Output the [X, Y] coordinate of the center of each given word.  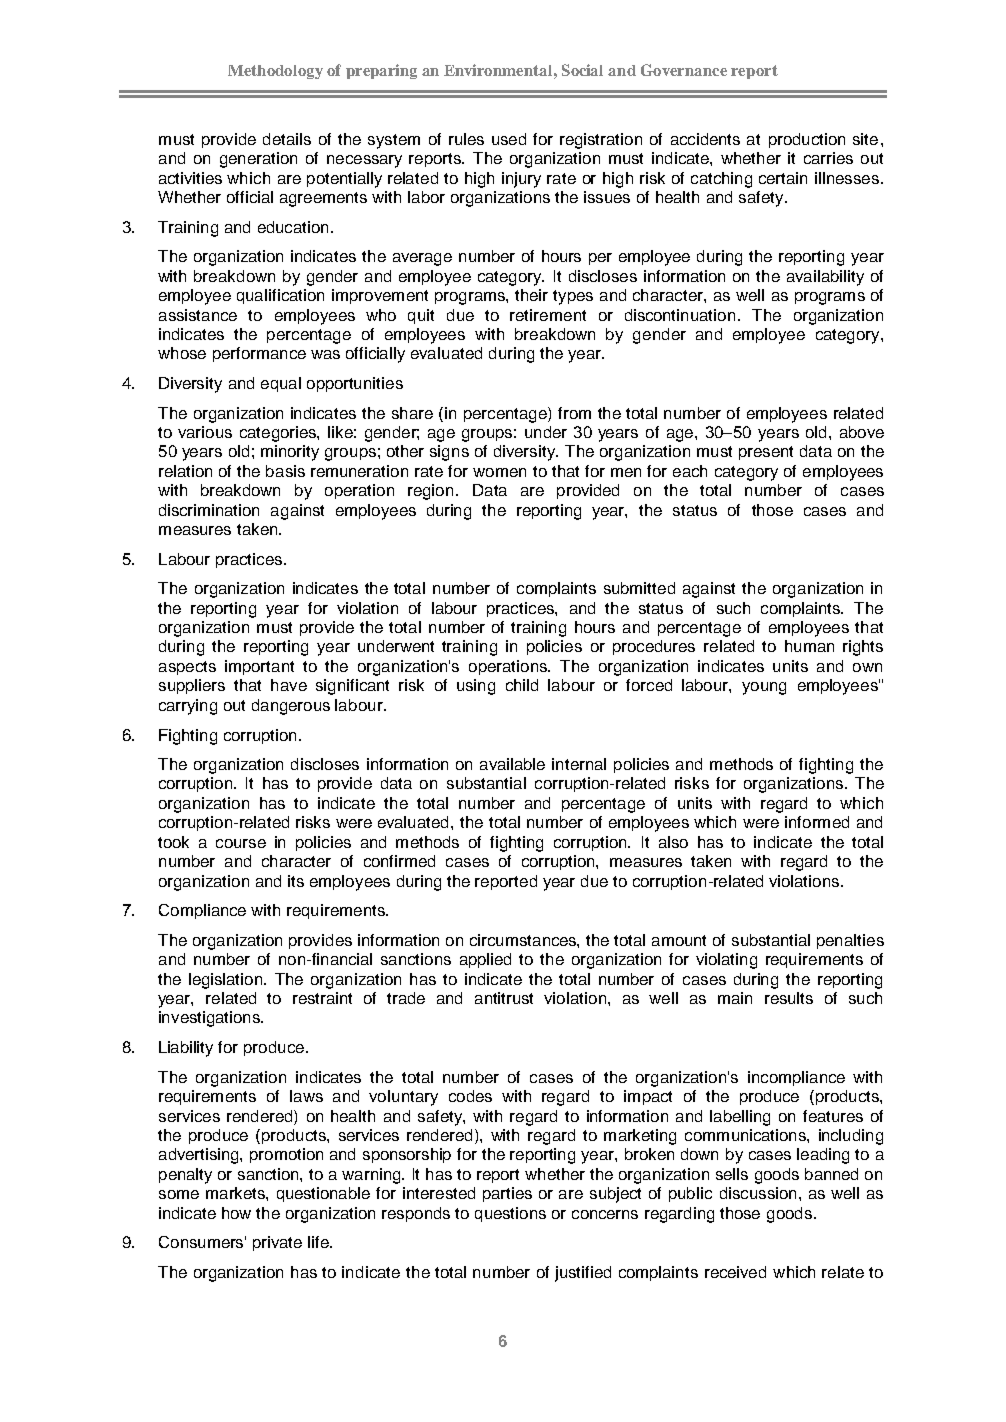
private [277, 1243]
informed [817, 822]
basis [285, 471]
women [499, 472]
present [766, 453]
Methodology [275, 72]
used [509, 139]
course [241, 843]
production [807, 140]
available [512, 764]
